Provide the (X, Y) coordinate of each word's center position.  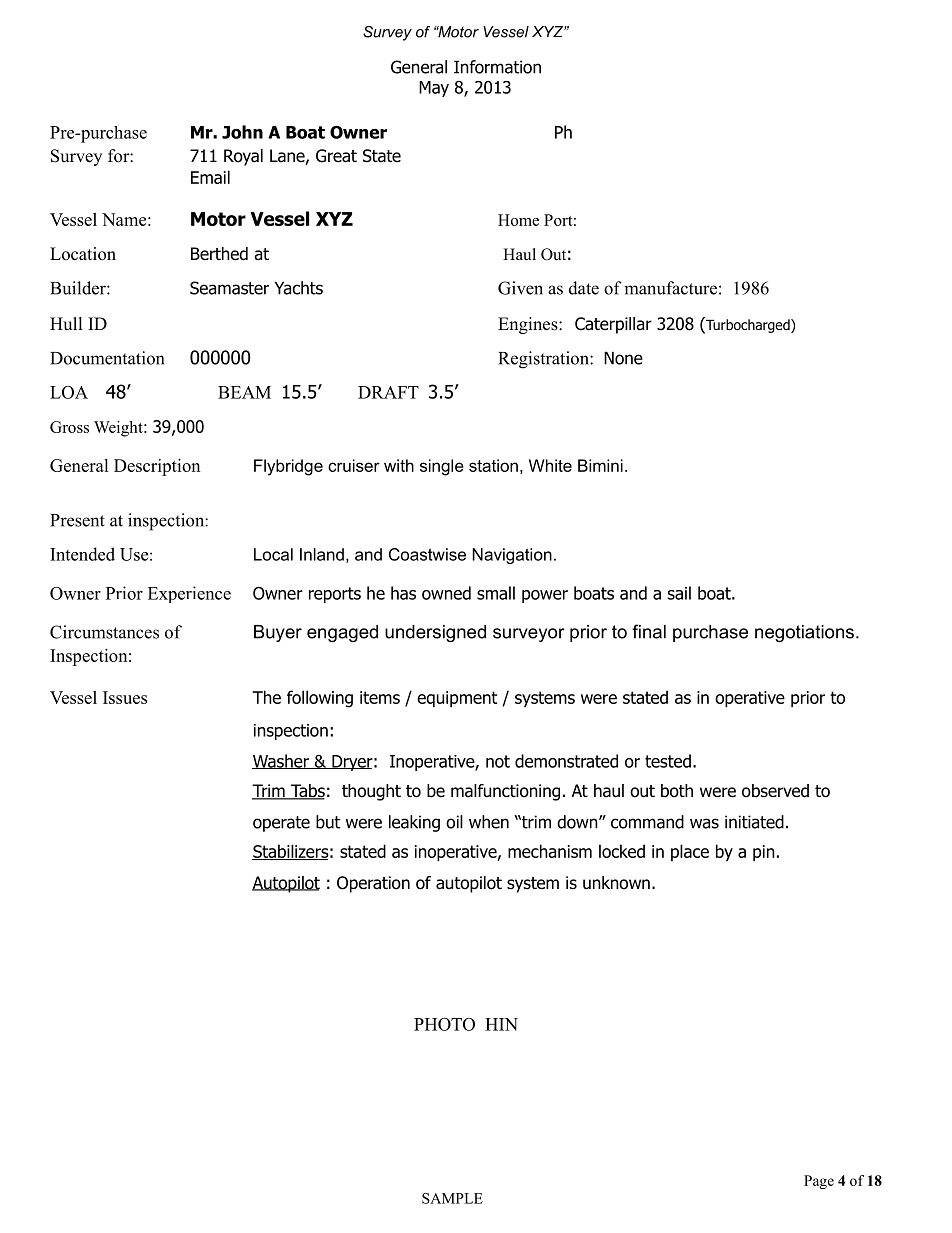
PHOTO (444, 1024)
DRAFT (388, 392)
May (434, 89)
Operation (373, 884)
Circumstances (104, 632)
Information (497, 67)
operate (281, 824)
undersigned (435, 633)
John (242, 132)
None (623, 358)
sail (679, 593)
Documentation (107, 358)
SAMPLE (452, 1198)
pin (764, 853)
